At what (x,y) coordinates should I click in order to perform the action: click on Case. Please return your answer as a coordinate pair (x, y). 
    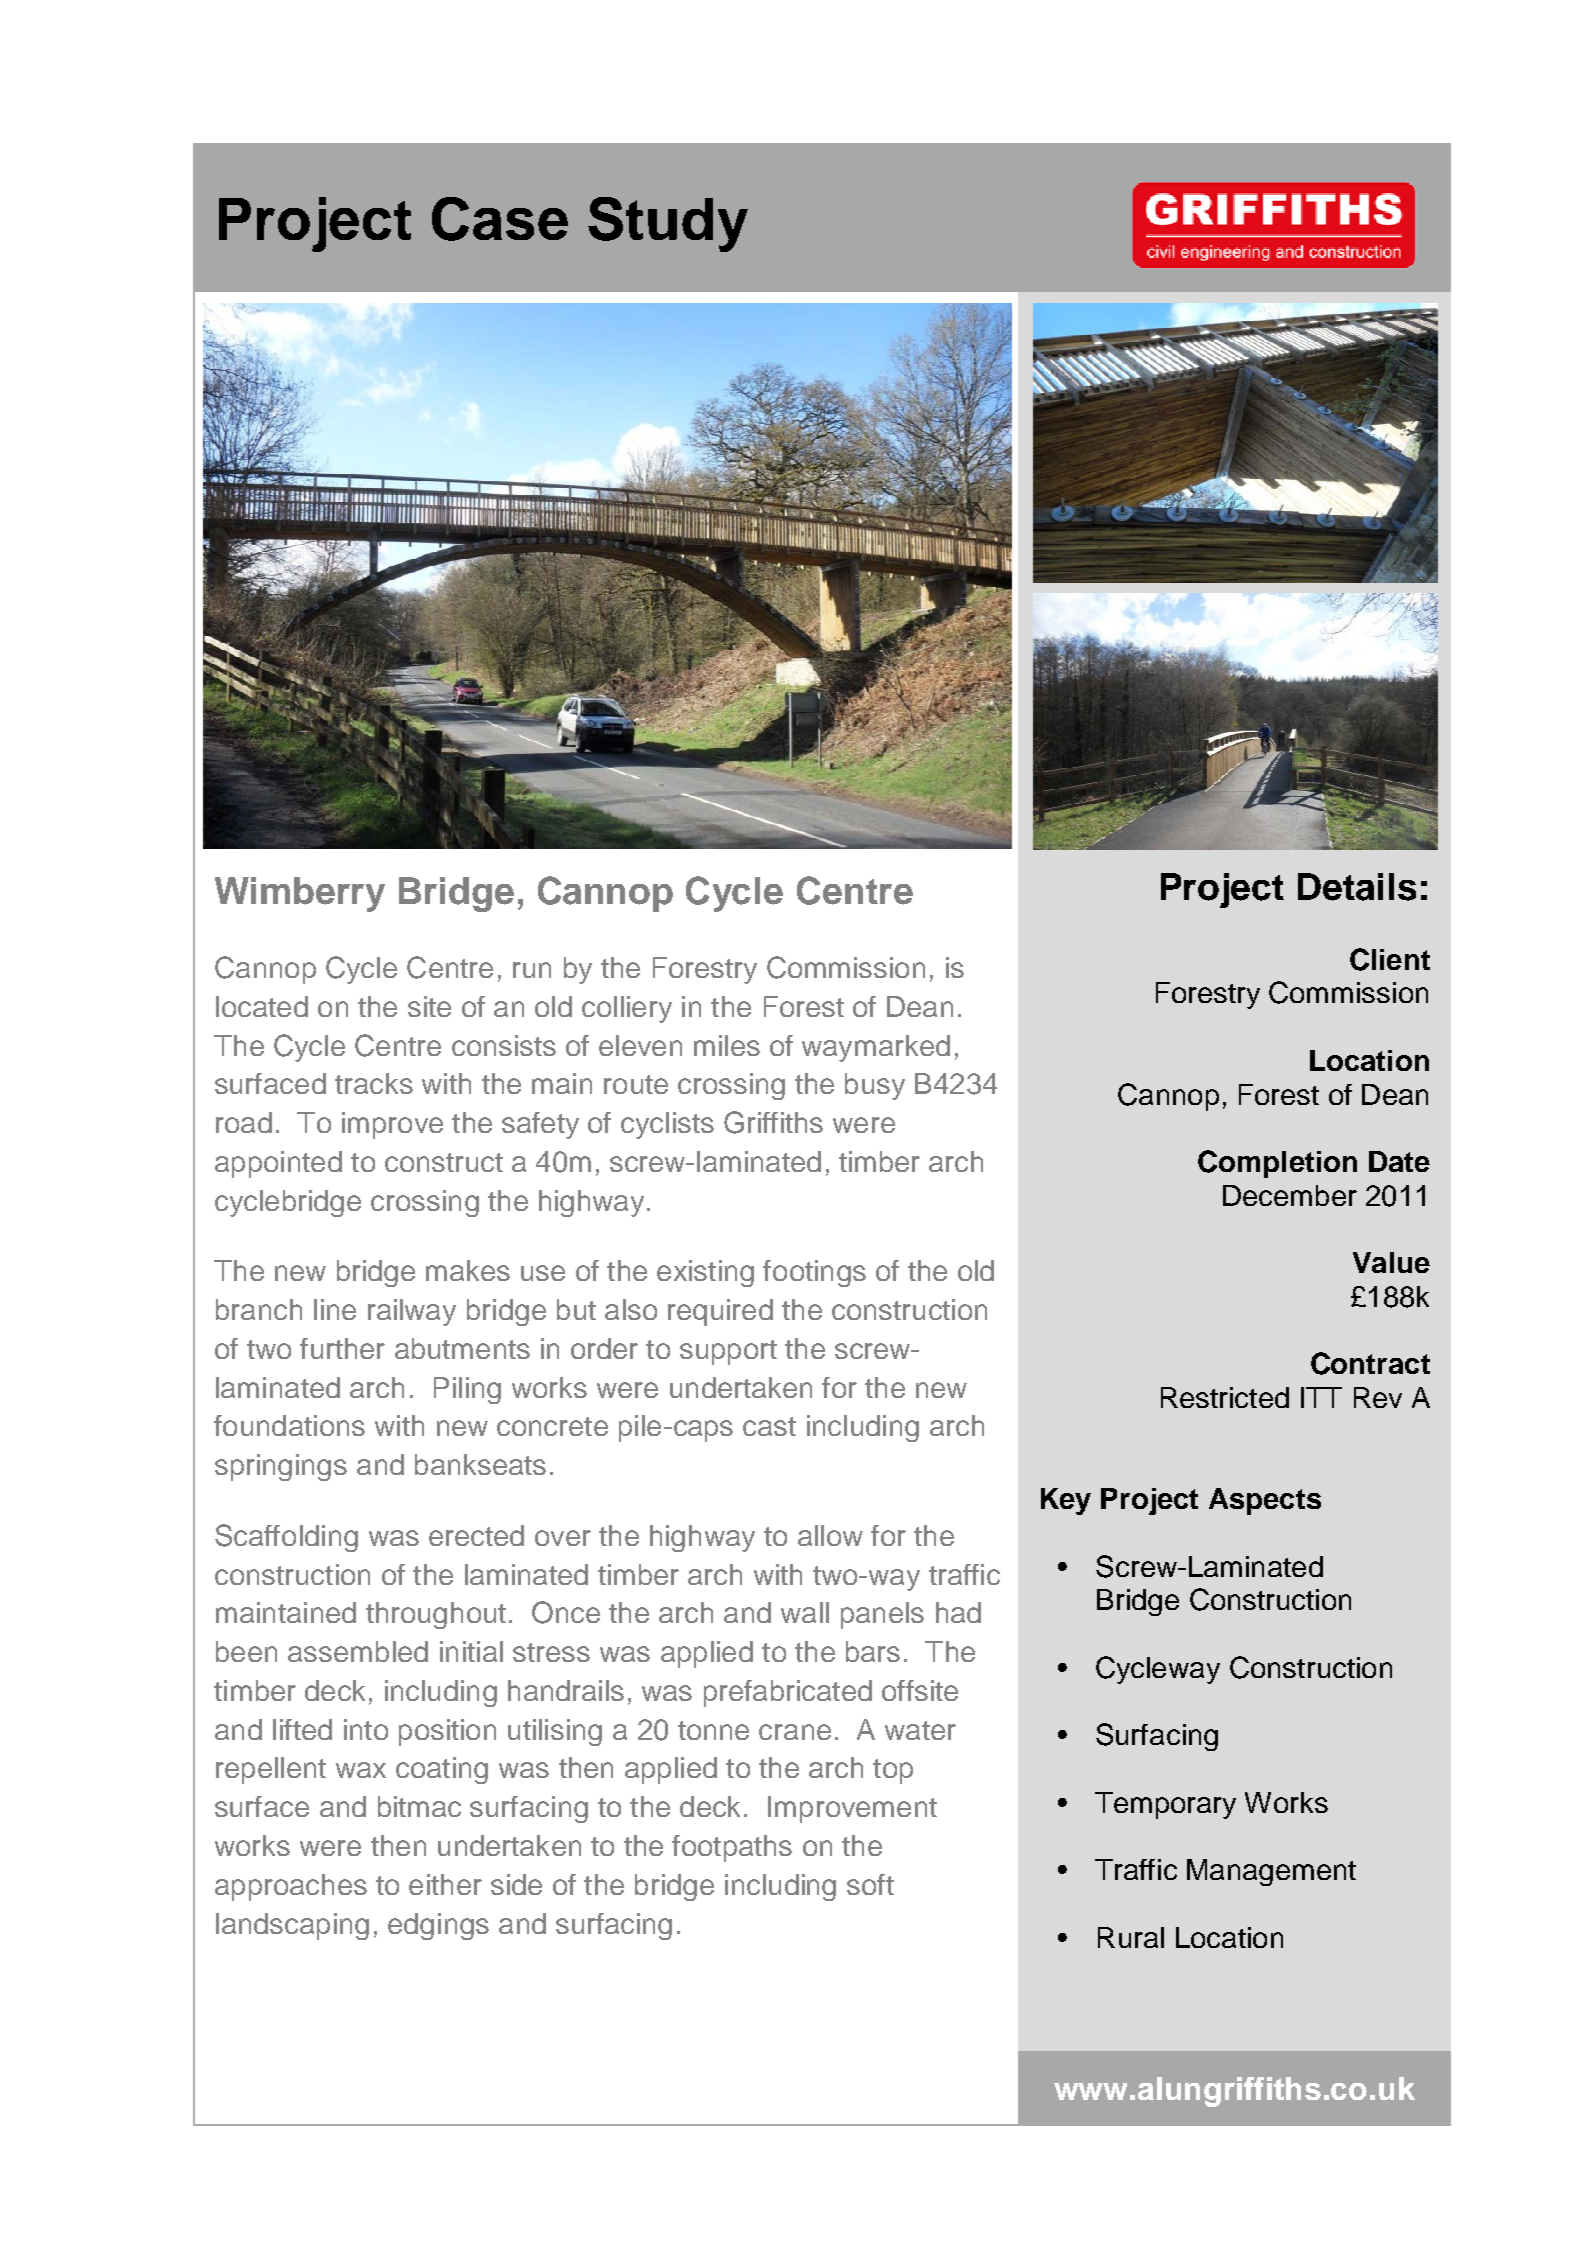
    Looking at the image, I should click on (500, 219).
